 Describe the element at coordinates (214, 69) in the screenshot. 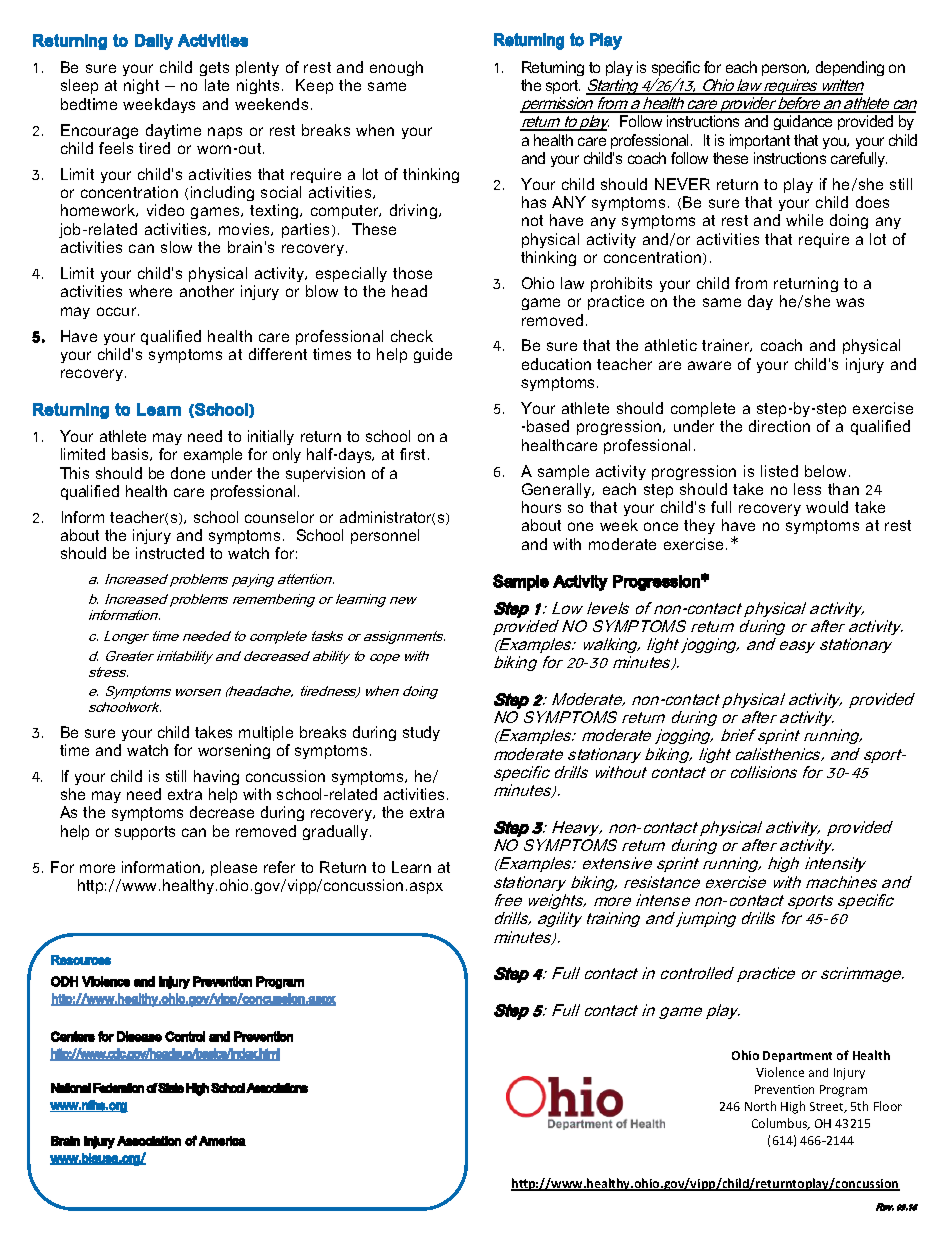

I see `gets` at that location.
